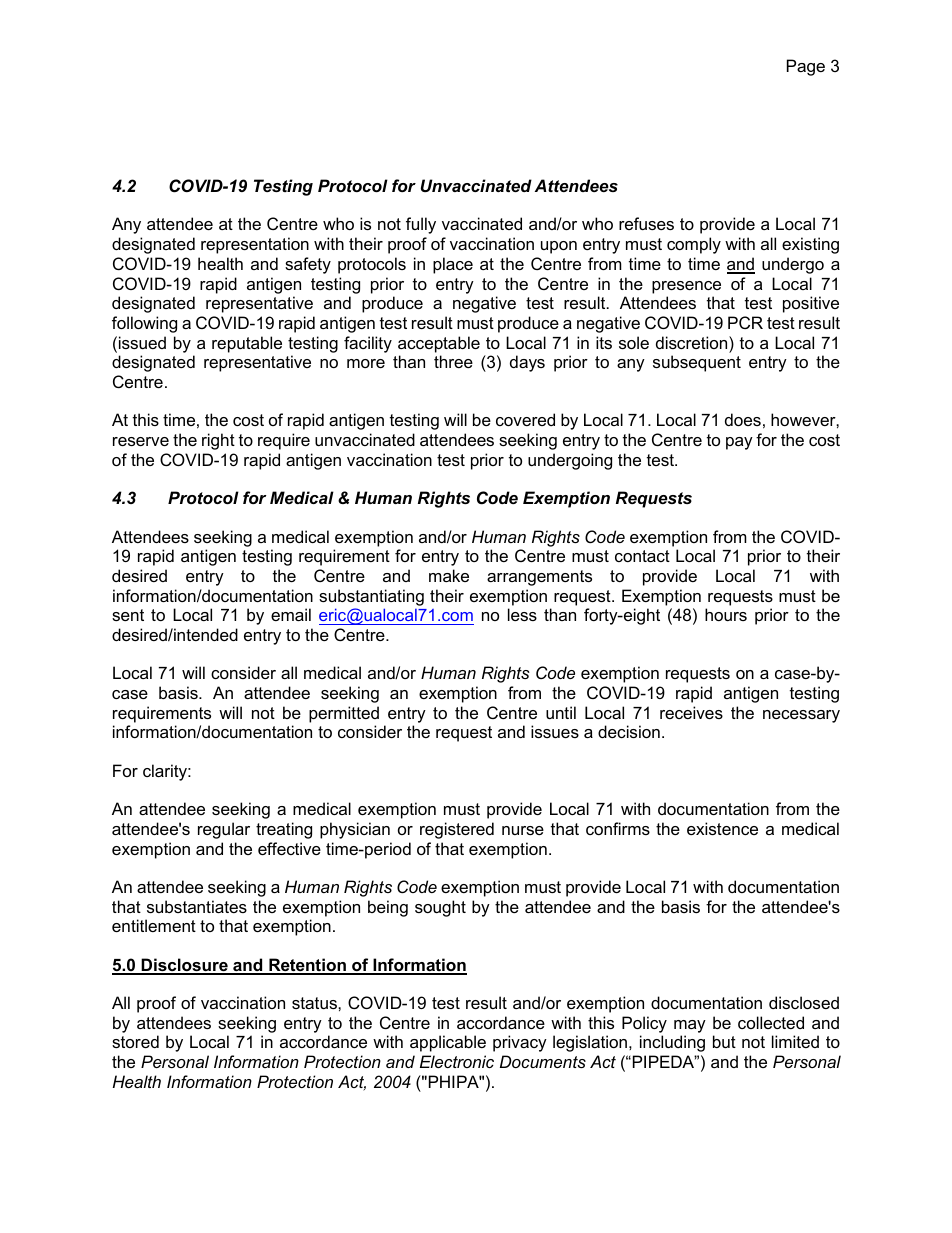 The width and height of the image is (952, 1233). I want to click on existence, so click(722, 828).
